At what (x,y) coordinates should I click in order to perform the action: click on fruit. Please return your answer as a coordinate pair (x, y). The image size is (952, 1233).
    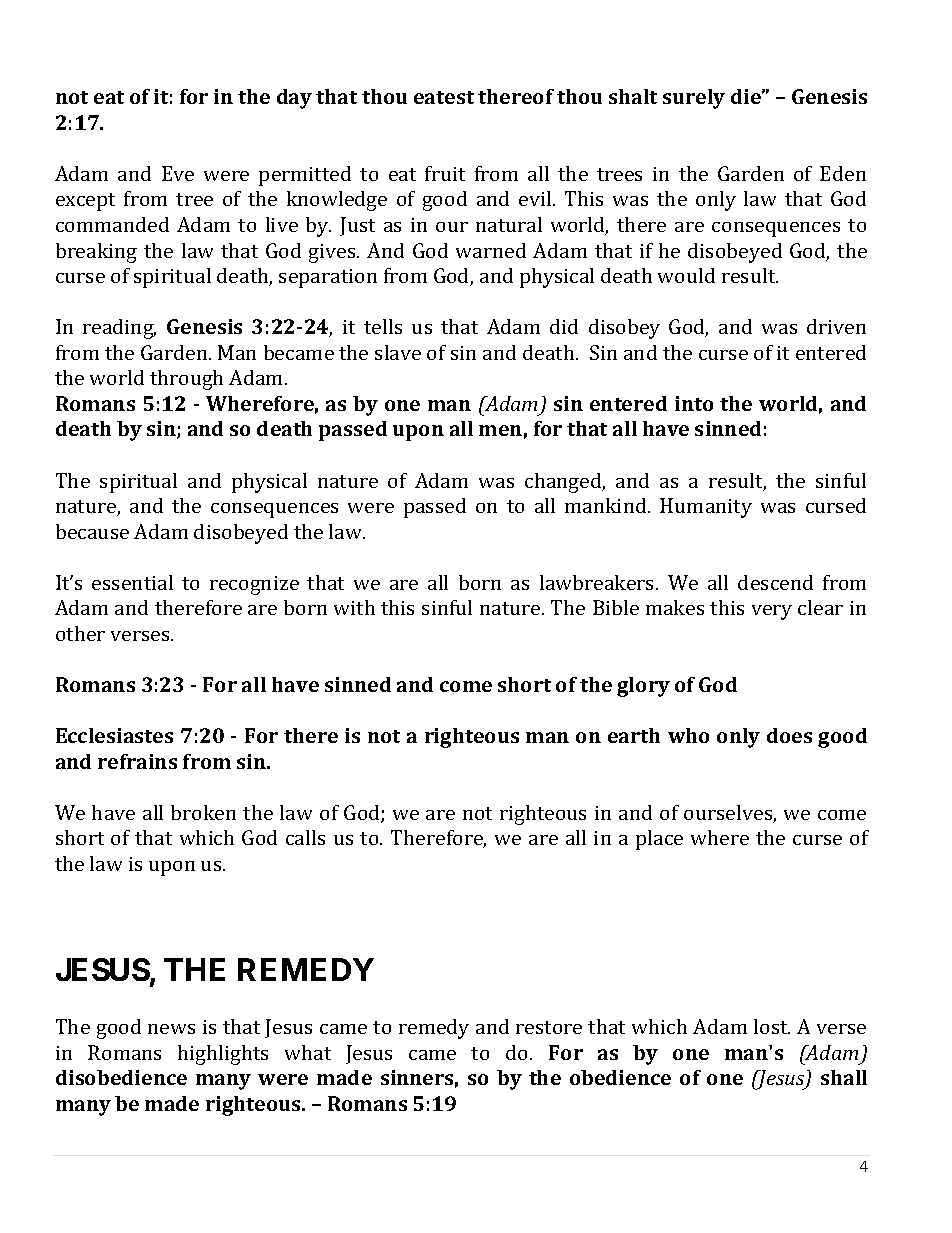
    Looking at the image, I should click on (445, 173).
